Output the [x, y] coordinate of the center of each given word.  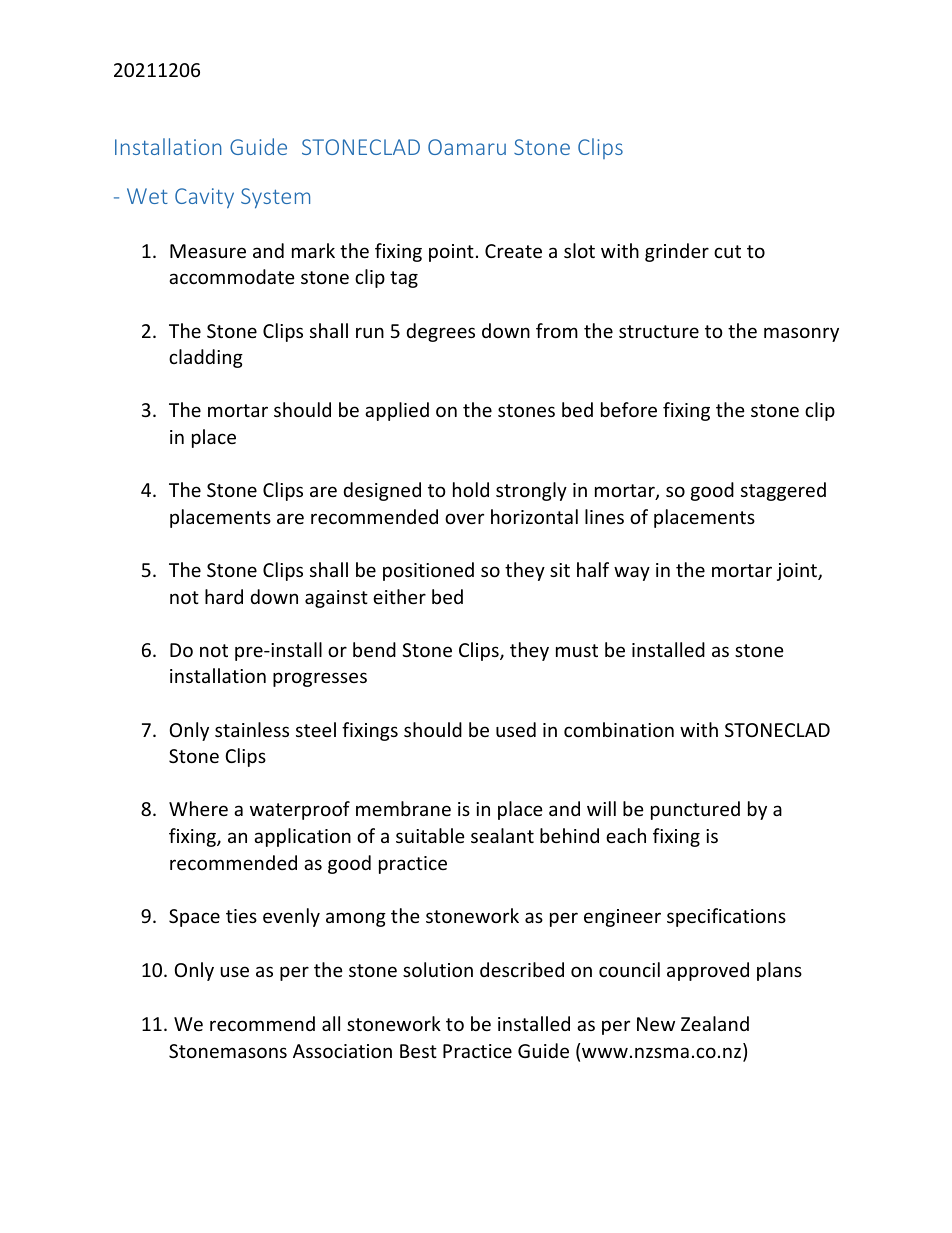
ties [241, 916]
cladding [206, 358]
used [516, 729]
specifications [726, 917]
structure [659, 331]
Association [342, 1051]
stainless [252, 729]
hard [224, 596]
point [451, 253]
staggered [783, 491]
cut [727, 251]
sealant [502, 835]
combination [619, 729]
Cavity [204, 198]
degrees [441, 332]
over [464, 518]
